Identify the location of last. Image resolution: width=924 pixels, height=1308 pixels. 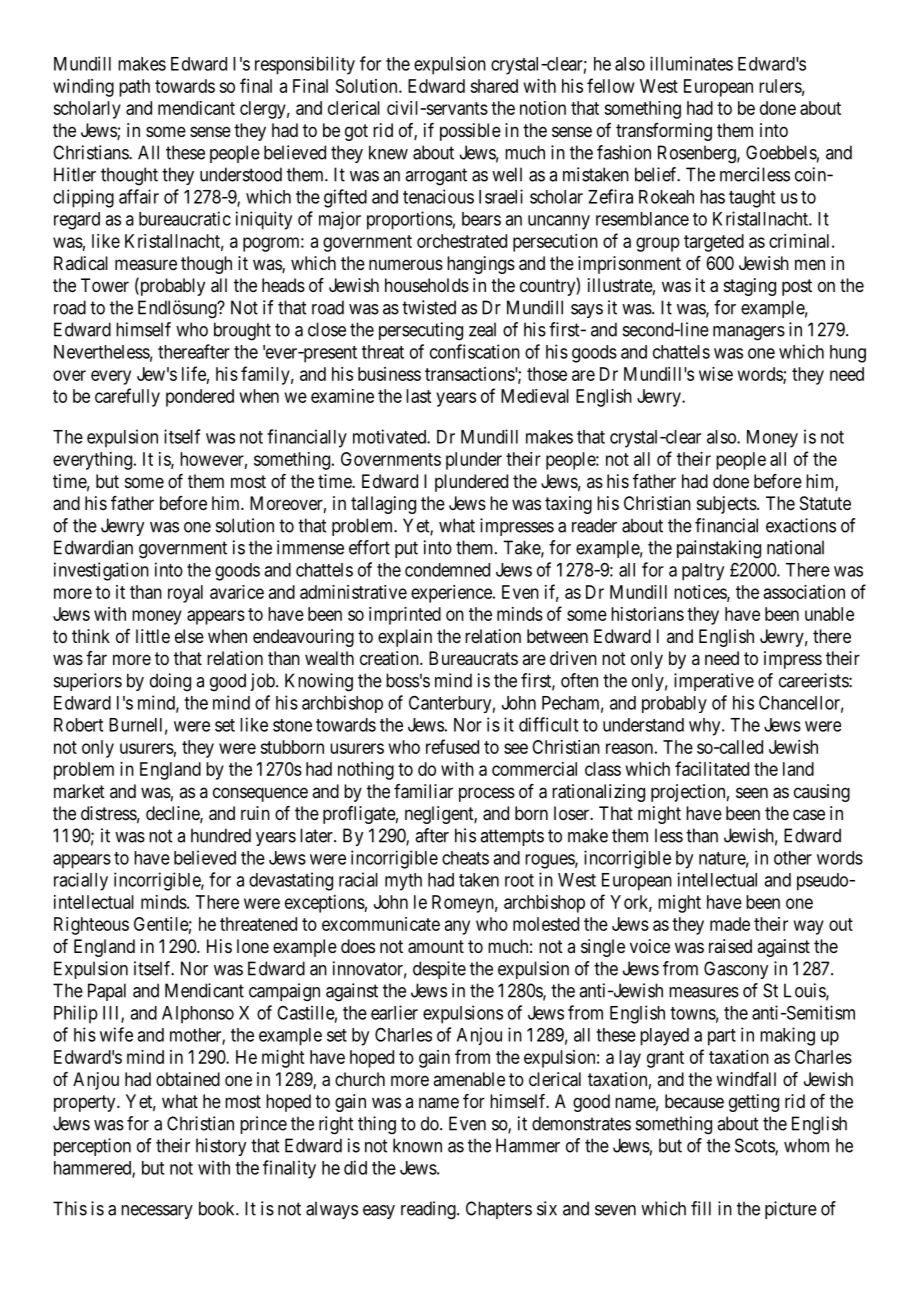
(418, 396).
